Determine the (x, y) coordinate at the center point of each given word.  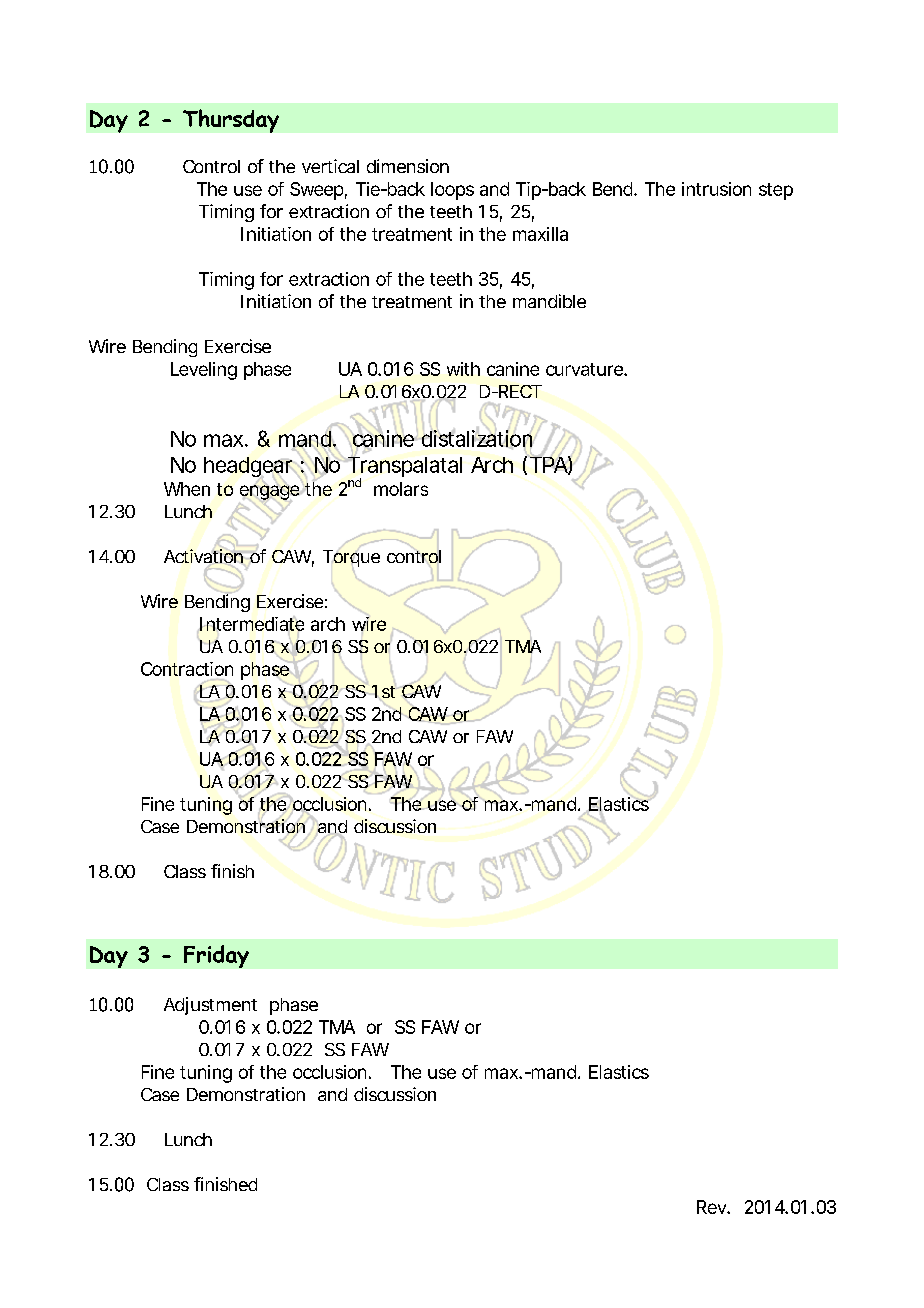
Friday (216, 956)
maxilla (540, 234)
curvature (584, 369)
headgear (249, 468)
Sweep (316, 191)
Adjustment (210, 1006)
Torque (351, 559)
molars (401, 489)
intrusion (716, 189)
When (187, 489)
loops (452, 191)
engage (270, 493)
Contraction (187, 669)
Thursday (231, 121)
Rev (711, 1207)
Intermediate (250, 624)
